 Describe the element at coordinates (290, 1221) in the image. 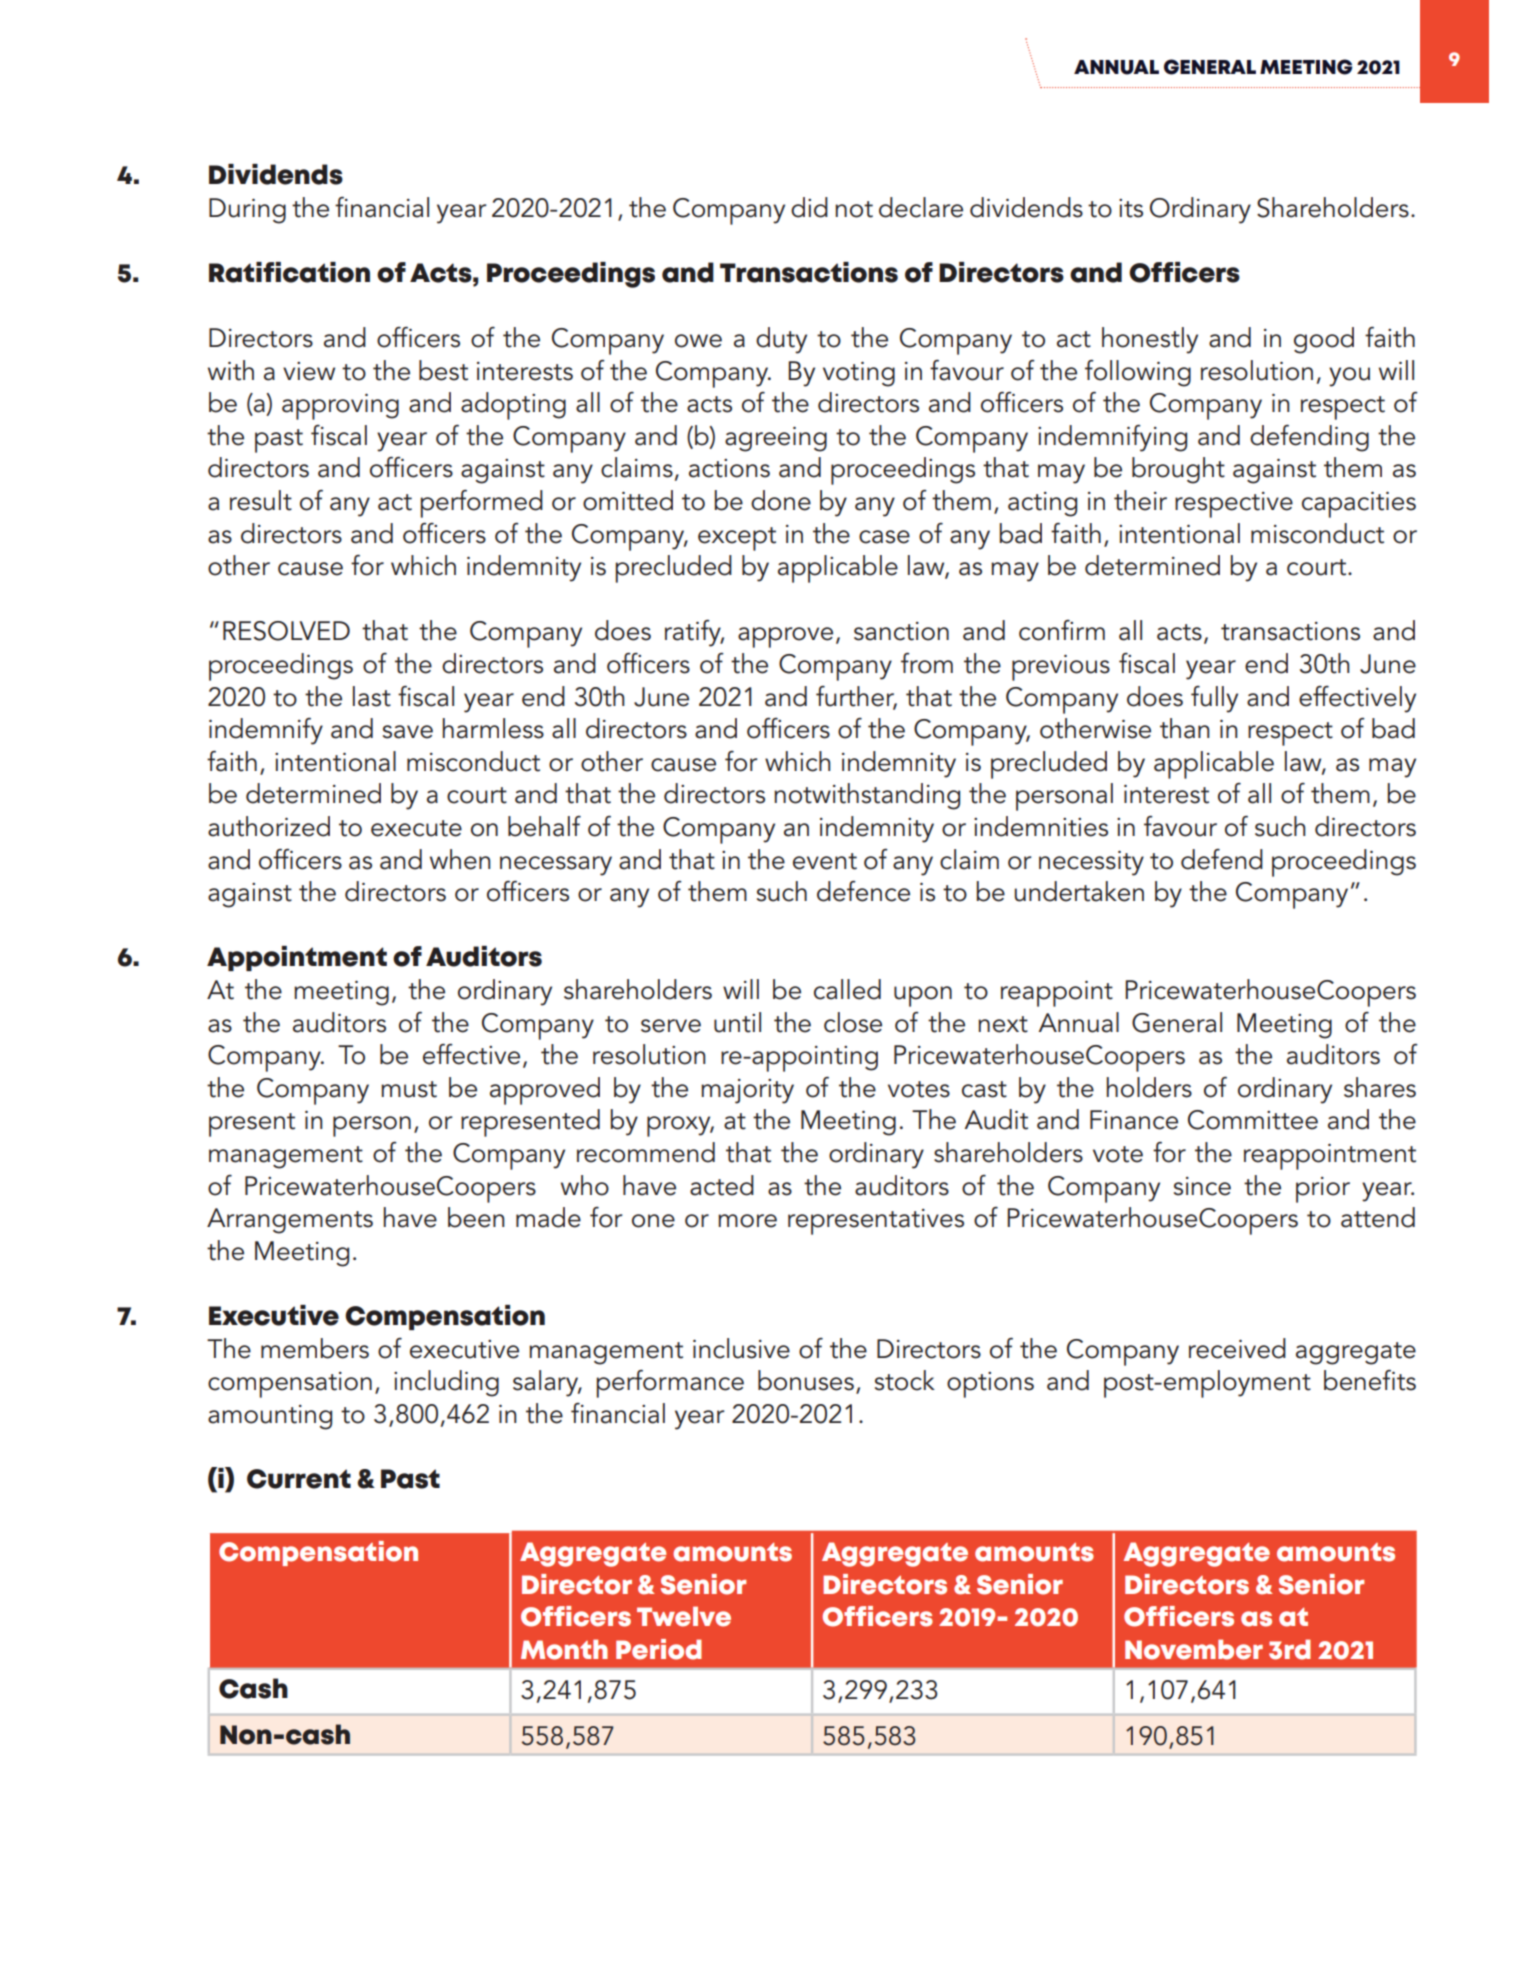

I see `Arrangements` at that location.
